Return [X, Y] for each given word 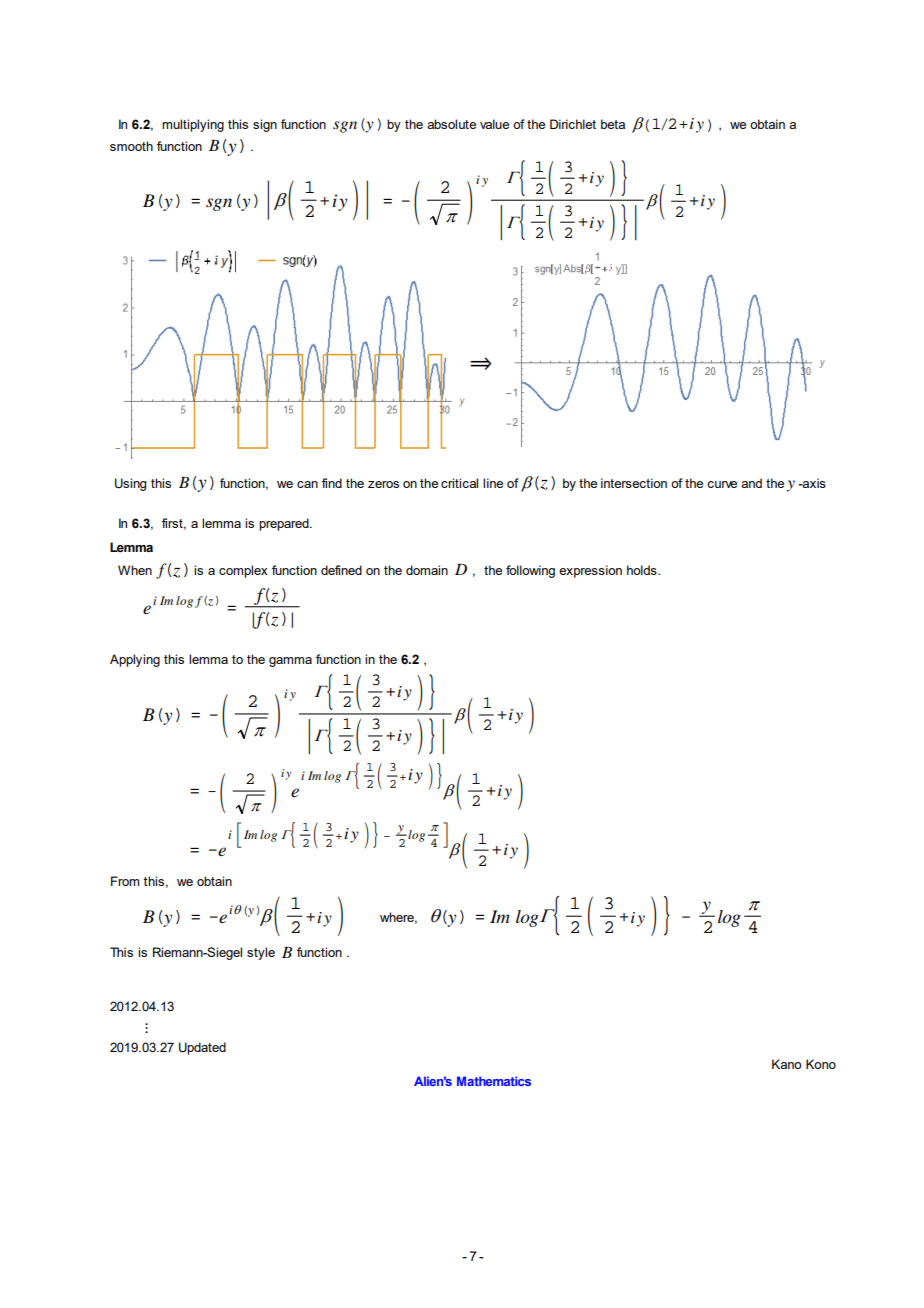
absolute [451, 124]
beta [613, 124]
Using [130, 484]
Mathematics [494, 1081]
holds [643, 570]
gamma [290, 662]
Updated [202, 1048]
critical [459, 483]
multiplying [193, 125]
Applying [135, 660]
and [751, 483]
